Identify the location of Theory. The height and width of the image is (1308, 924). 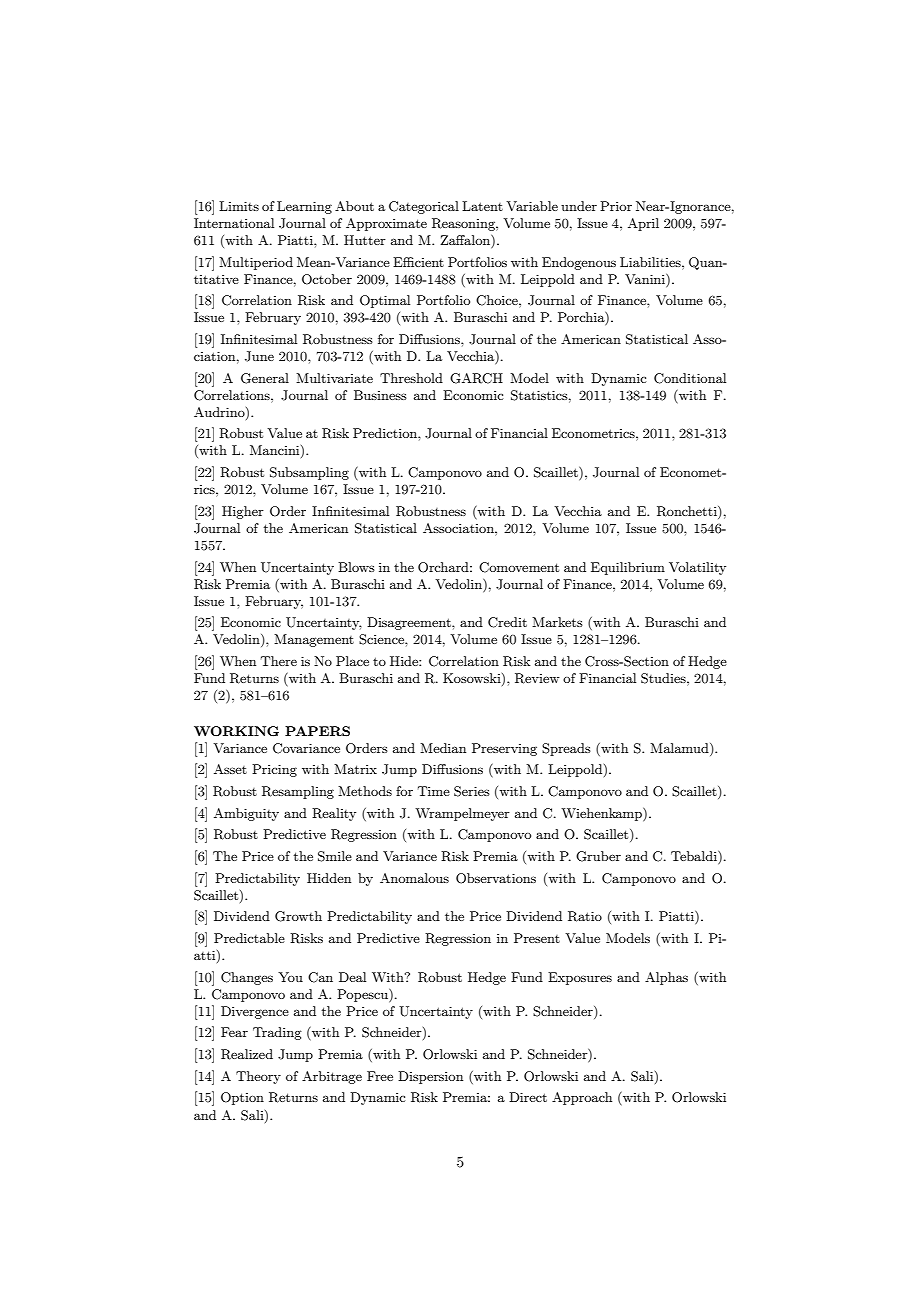
(258, 1077).
